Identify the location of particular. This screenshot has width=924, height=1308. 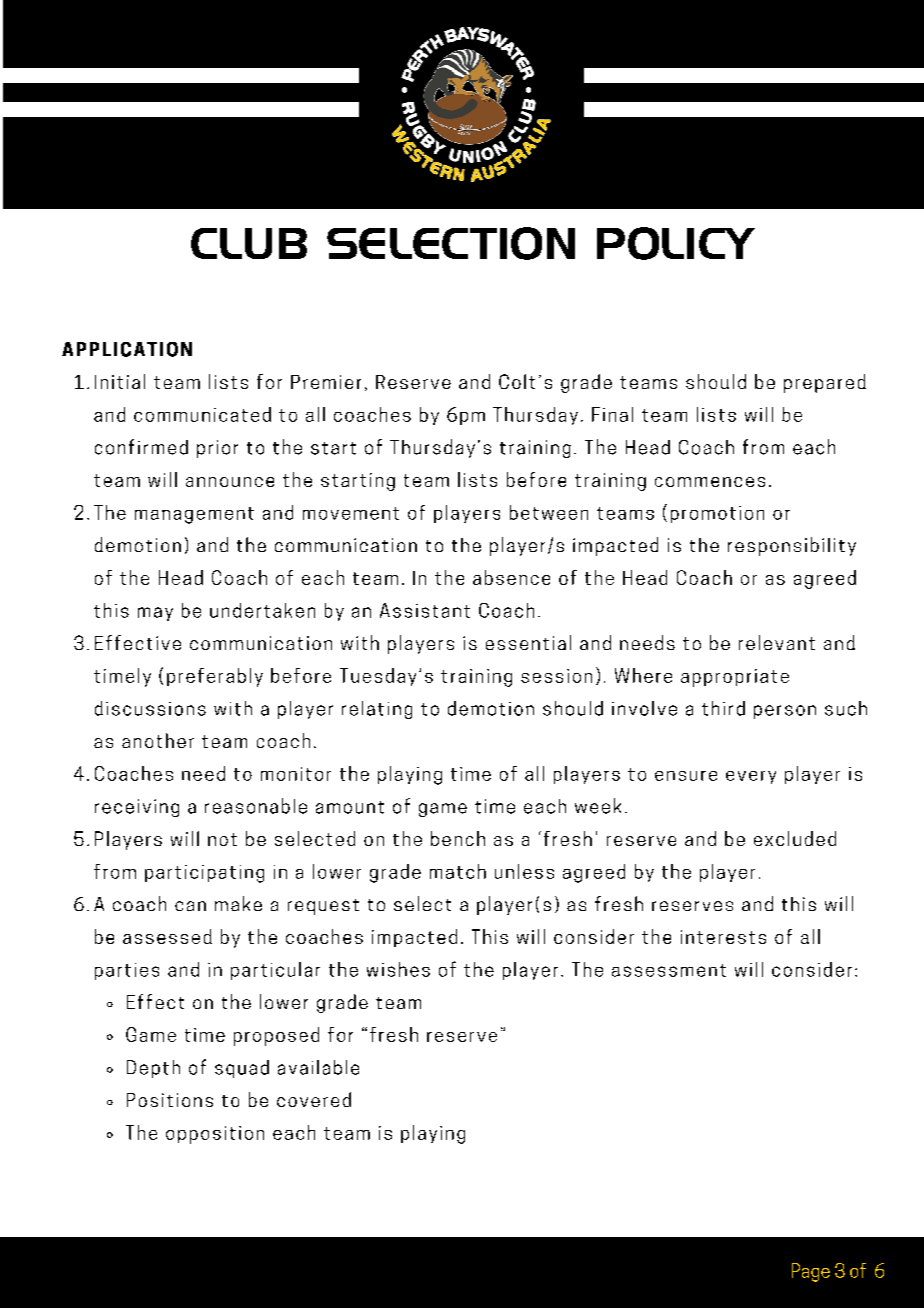
(275, 971).
